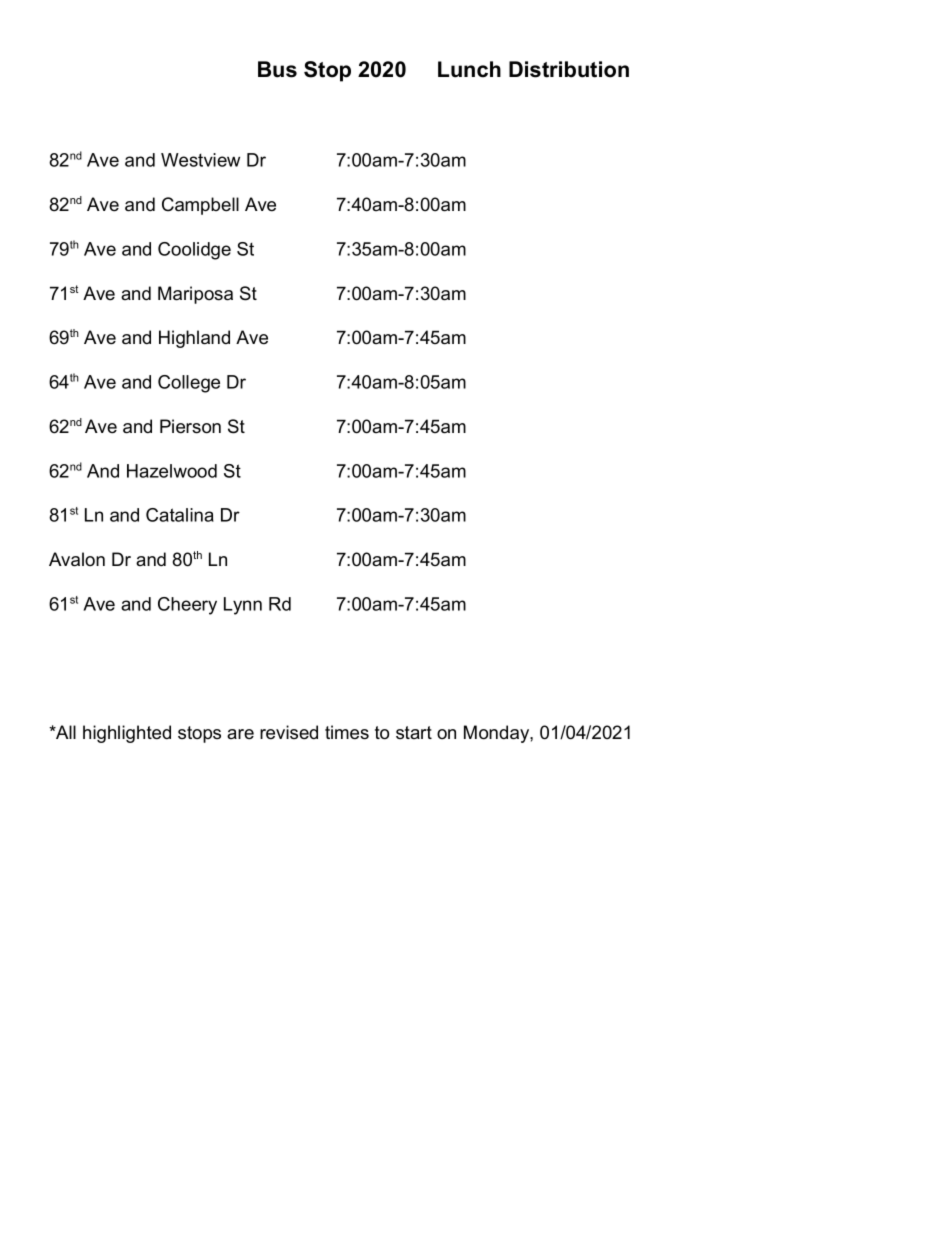 The image size is (952, 1233). Describe the element at coordinates (194, 251) in the image. I see `Coolidge` at that location.
